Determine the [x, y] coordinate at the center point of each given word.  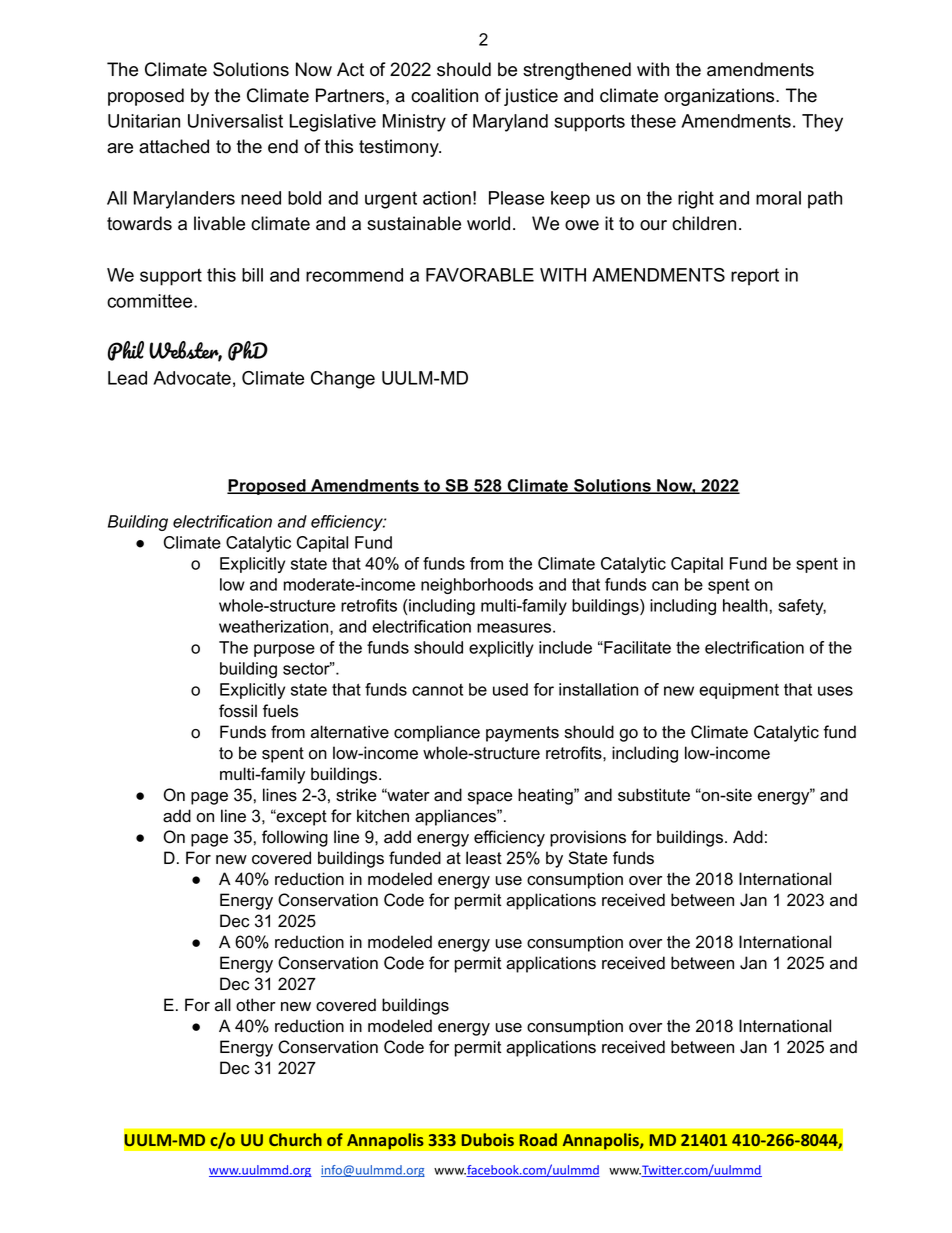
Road [538, 1139]
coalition [444, 95]
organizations [720, 97]
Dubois [488, 1139]
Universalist [235, 121]
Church [295, 1139]
